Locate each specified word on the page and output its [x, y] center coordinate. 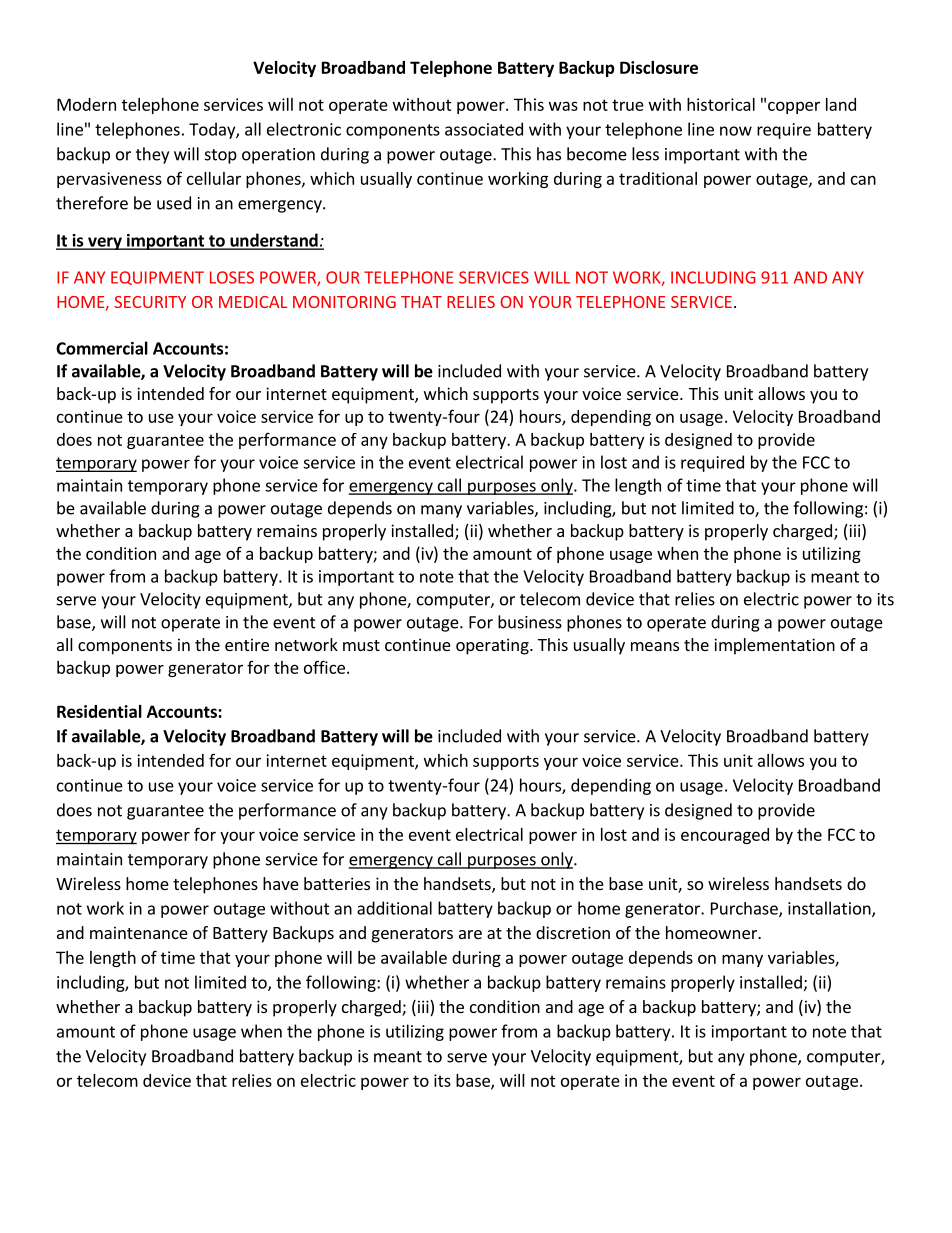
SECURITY [150, 302]
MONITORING [344, 302]
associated [484, 129]
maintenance [139, 932]
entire [247, 644]
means [655, 646]
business [530, 622]
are [470, 934]
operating [493, 646]
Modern [86, 104]
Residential [99, 711]
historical [721, 104]
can [863, 180]
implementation [774, 646]
